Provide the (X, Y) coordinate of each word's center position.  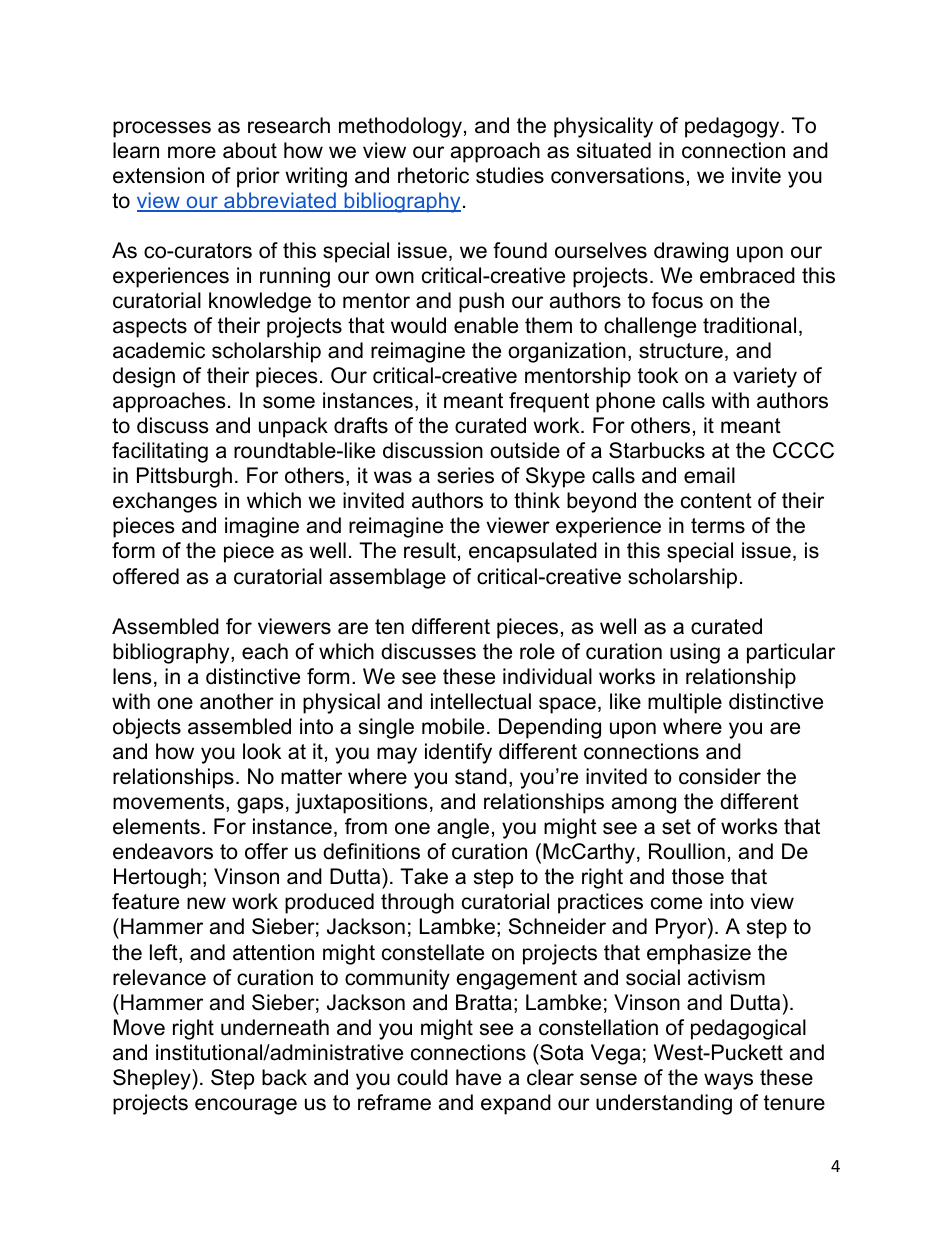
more (192, 152)
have (478, 1077)
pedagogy (733, 127)
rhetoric (433, 175)
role (537, 651)
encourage (246, 1106)
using (695, 653)
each (265, 651)
